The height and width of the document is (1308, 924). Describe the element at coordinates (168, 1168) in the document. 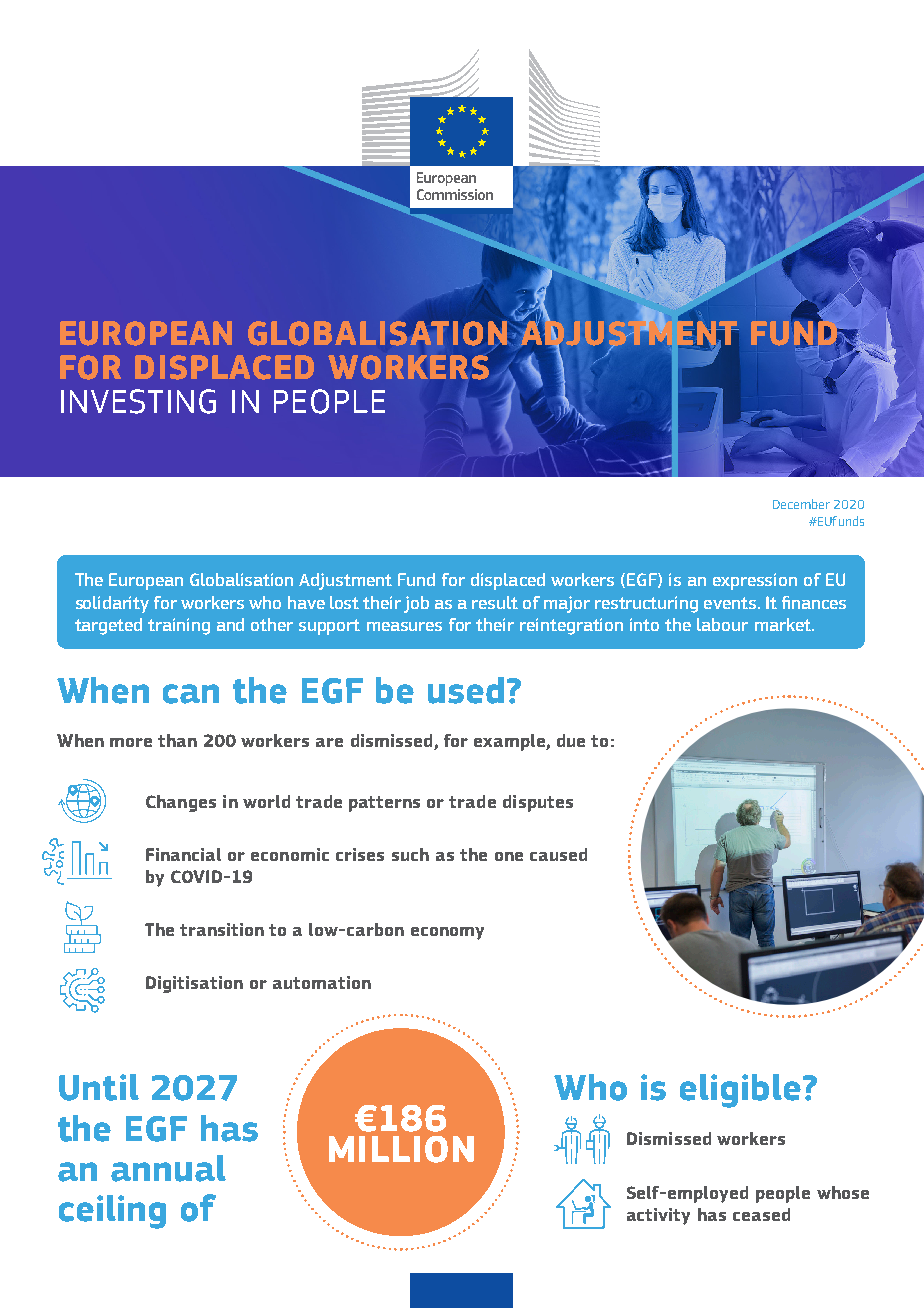

I see `annual` at that location.
